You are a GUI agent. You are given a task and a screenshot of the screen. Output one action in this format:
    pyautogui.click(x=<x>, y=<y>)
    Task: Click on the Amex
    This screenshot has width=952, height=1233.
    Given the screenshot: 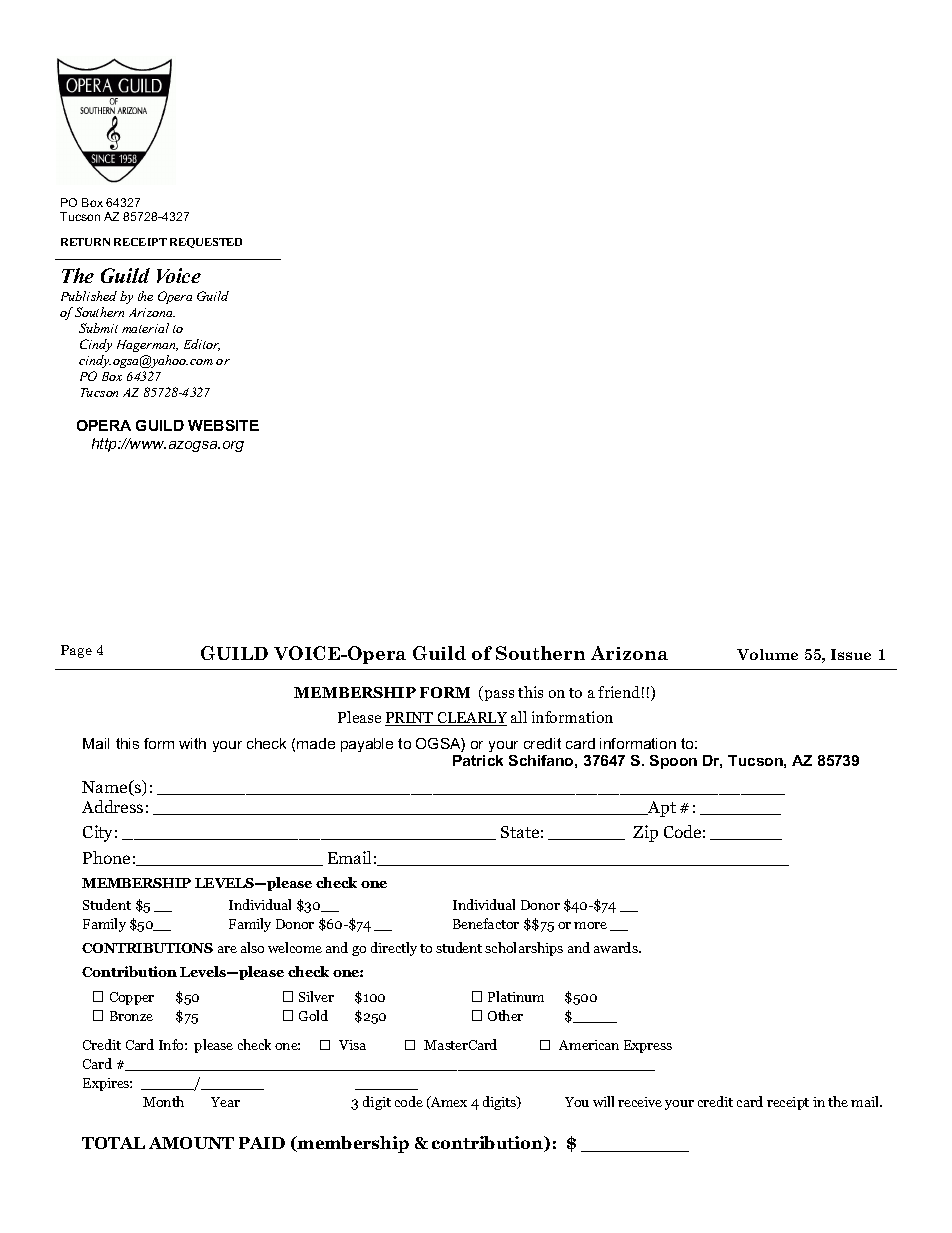 What is the action you would take?
    pyautogui.click(x=448, y=1102)
